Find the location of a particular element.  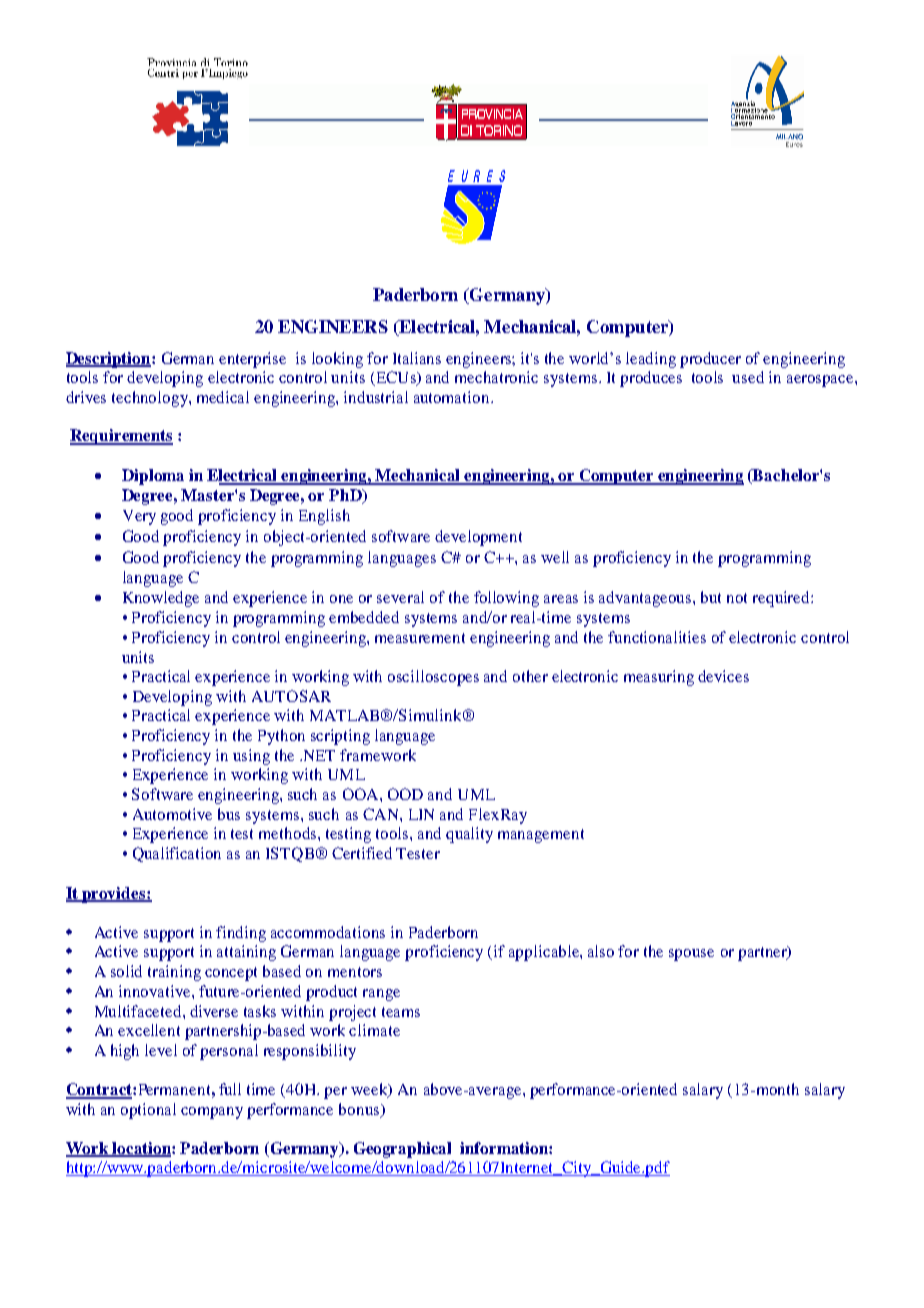

using is located at coordinates (251, 757).
